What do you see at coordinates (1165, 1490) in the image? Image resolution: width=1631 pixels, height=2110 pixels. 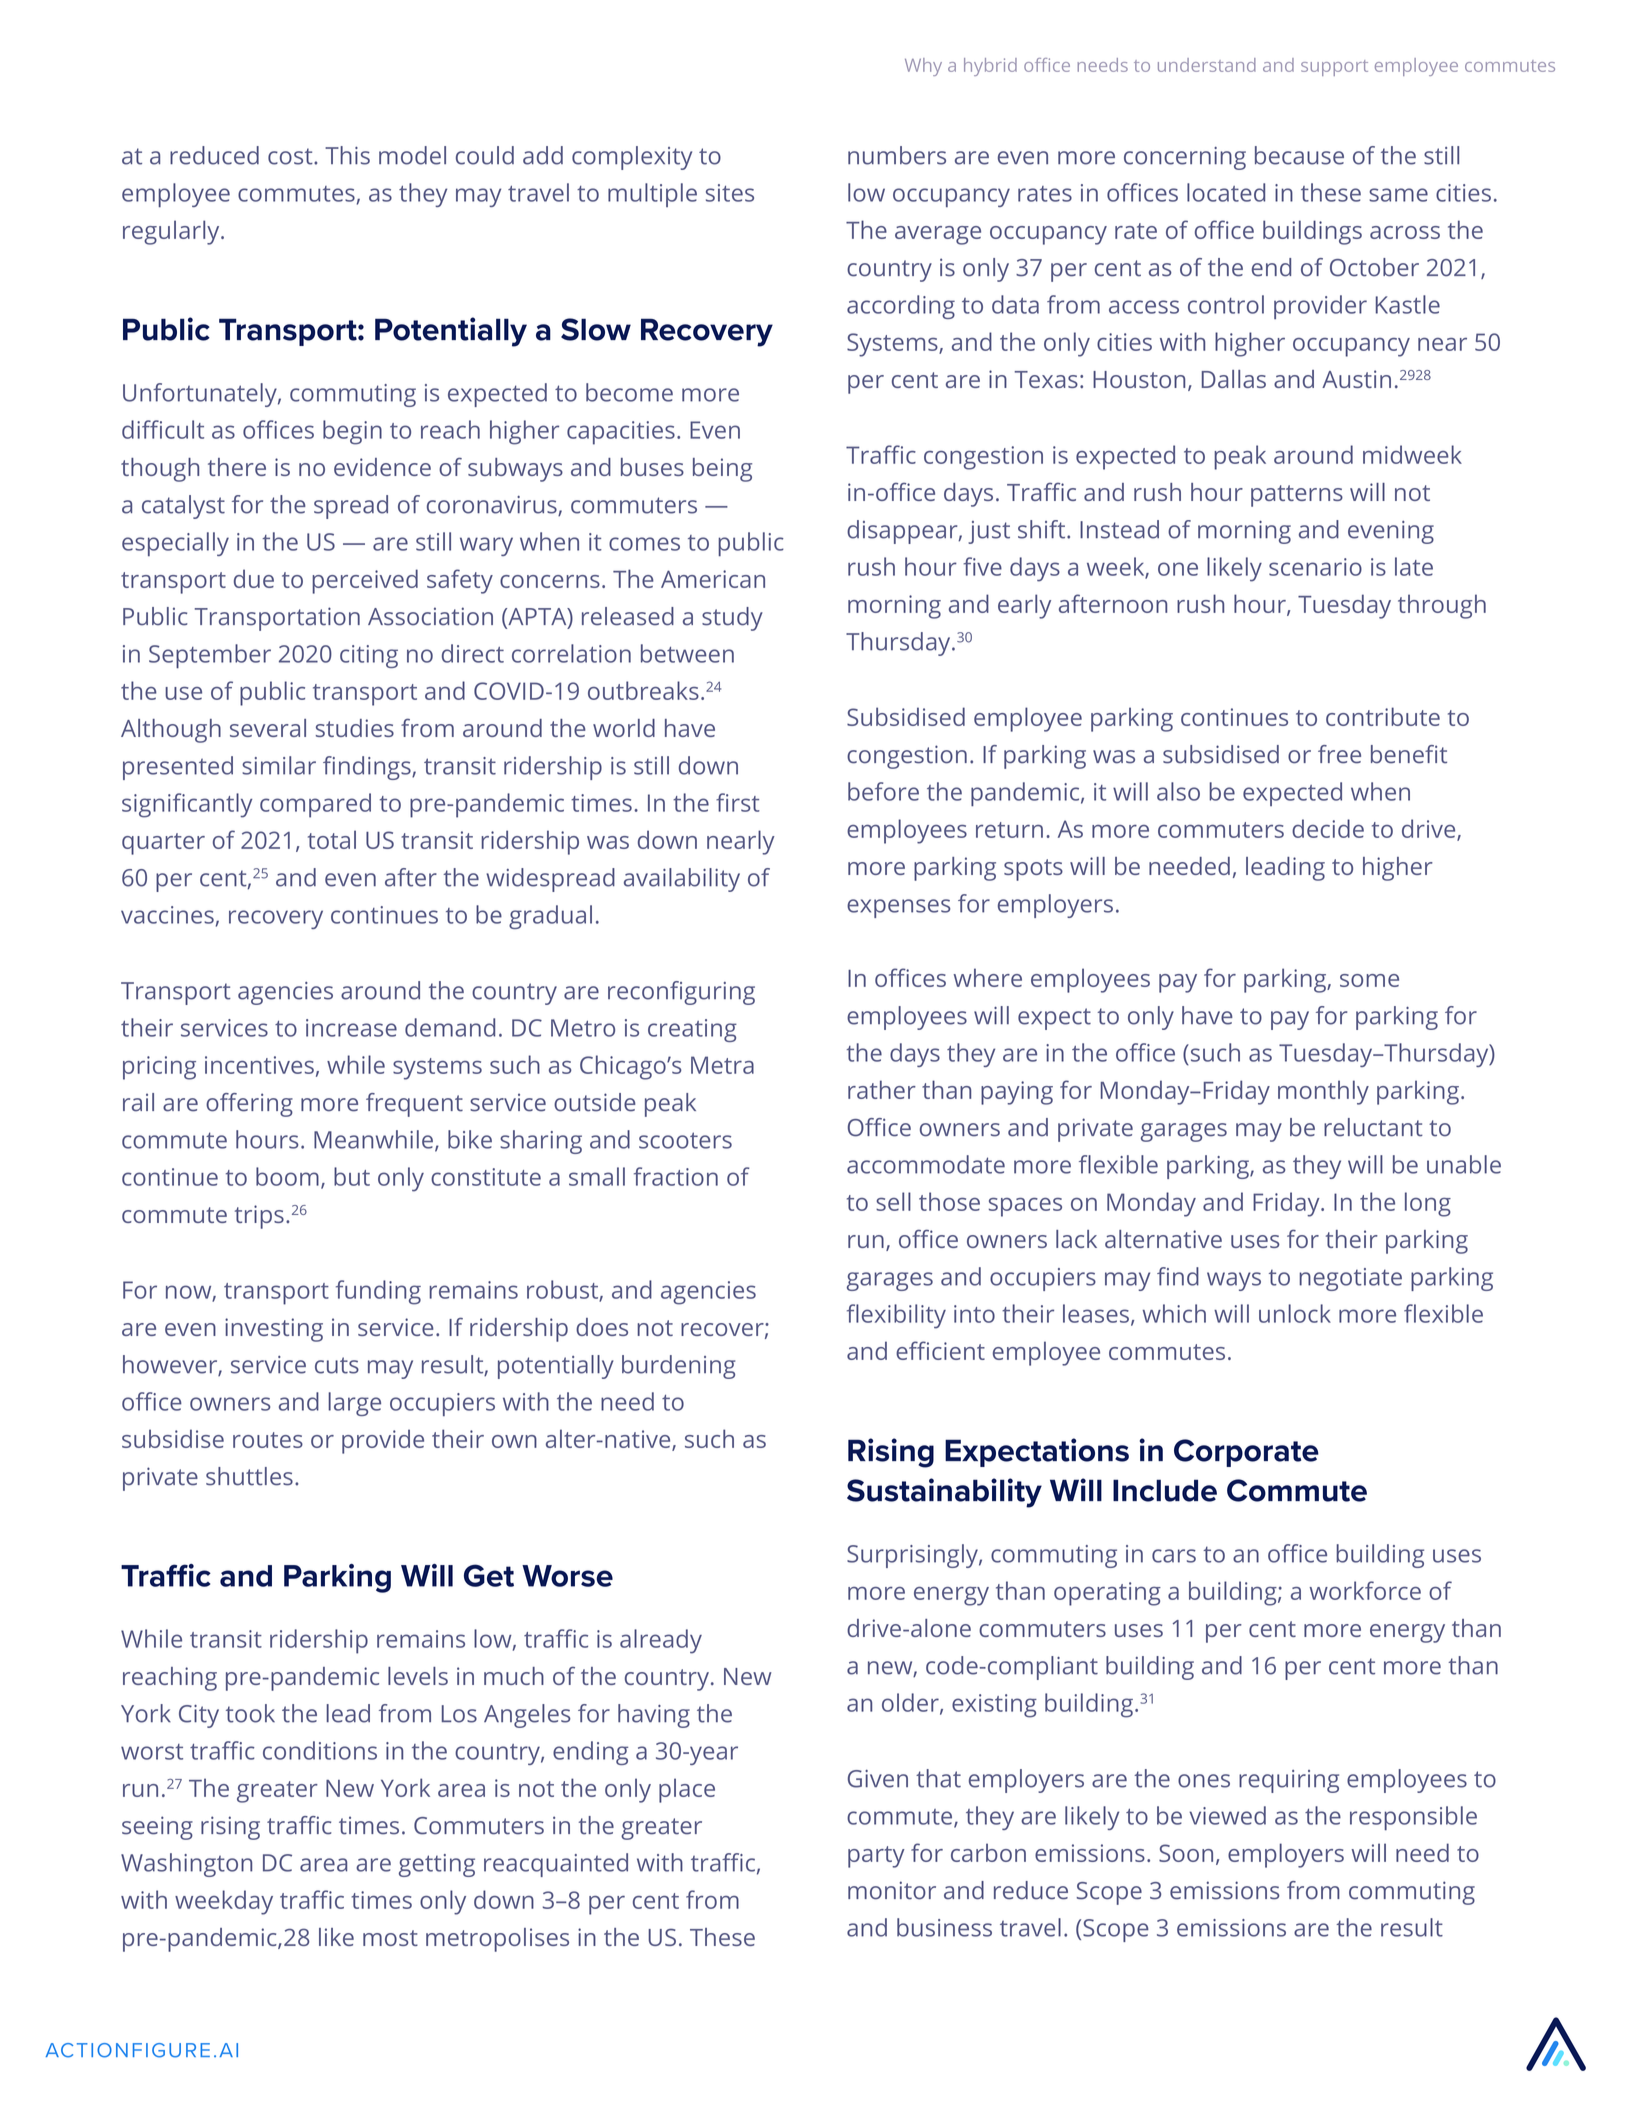 I see `Include` at bounding box center [1165, 1490].
